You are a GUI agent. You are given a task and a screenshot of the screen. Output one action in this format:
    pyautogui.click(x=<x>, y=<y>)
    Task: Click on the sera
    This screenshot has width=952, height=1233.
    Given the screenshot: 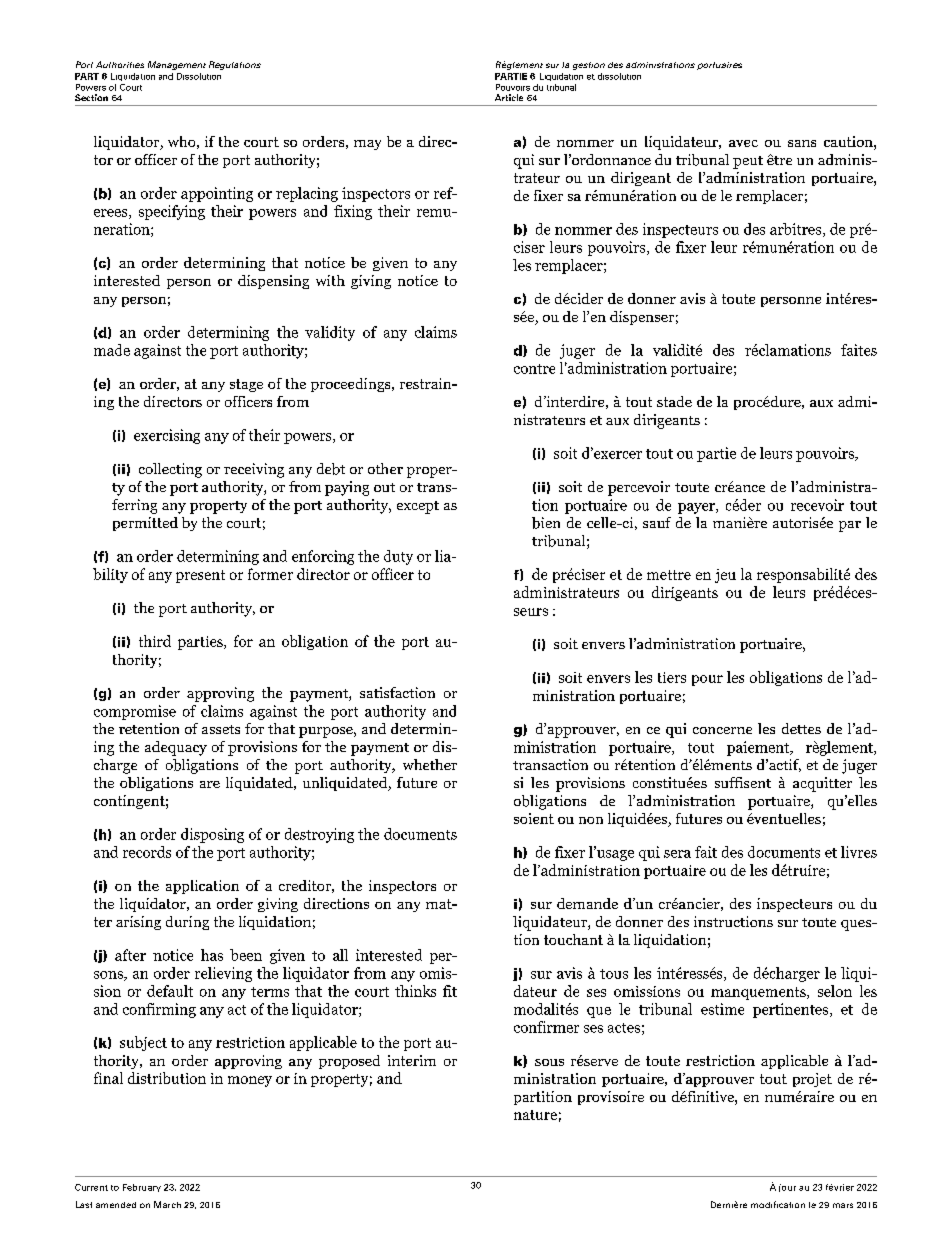 What is the action you would take?
    pyautogui.click(x=677, y=854)
